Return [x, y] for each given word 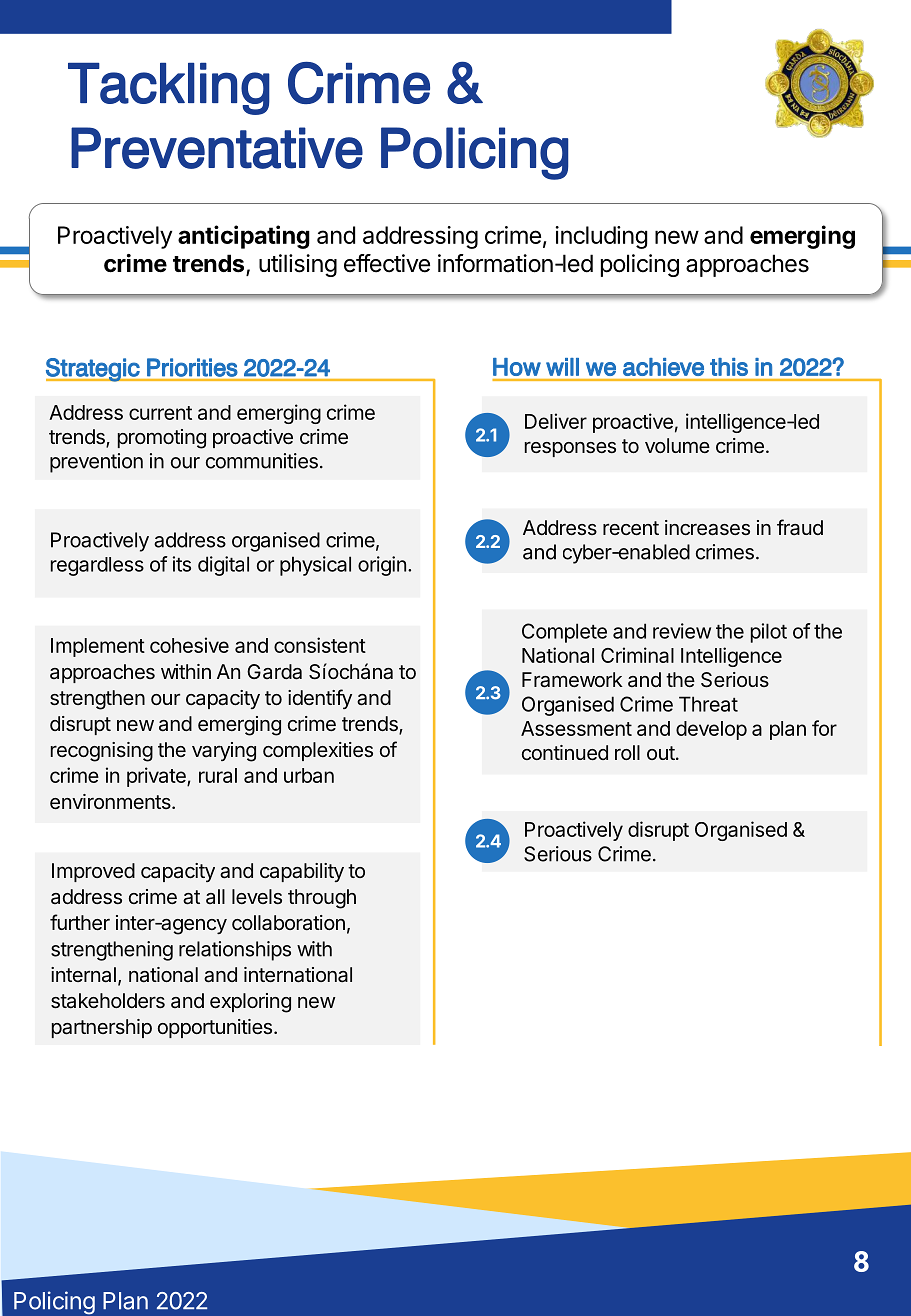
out [661, 753]
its [182, 564]
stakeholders [108, 1001]
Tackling [169, 89]
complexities [318, 751]
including [601, 237]
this [729, 367]
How [517, 367]
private [157, 777]
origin [382, 566]
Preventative [217, 148]
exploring [250, 1003]
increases [707, 528]
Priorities [192, 367]
